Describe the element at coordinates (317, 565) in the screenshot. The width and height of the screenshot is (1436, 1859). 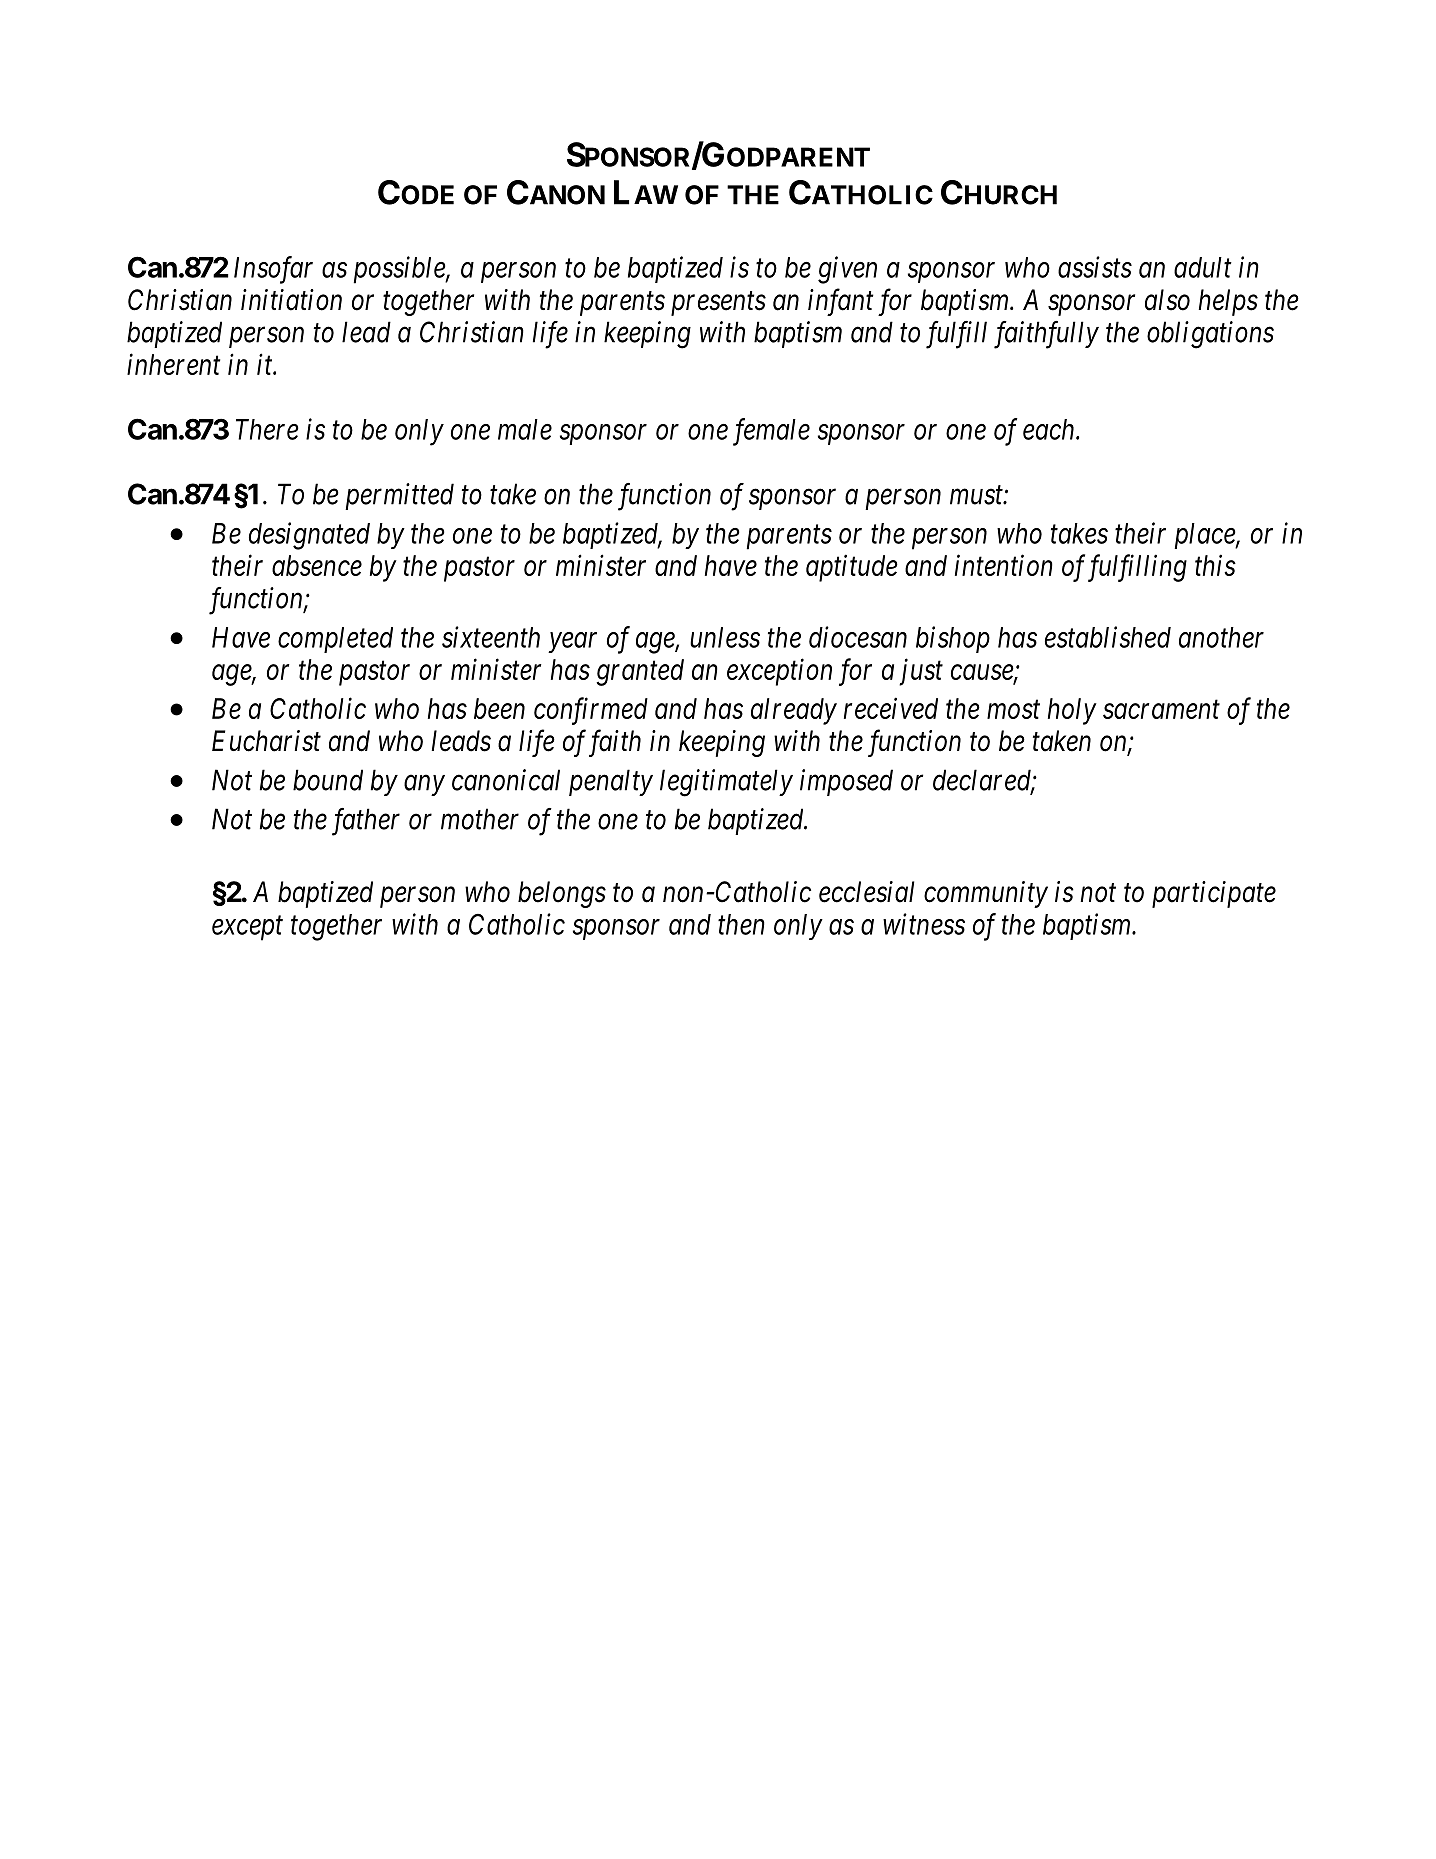
I see `absence` at that location.
